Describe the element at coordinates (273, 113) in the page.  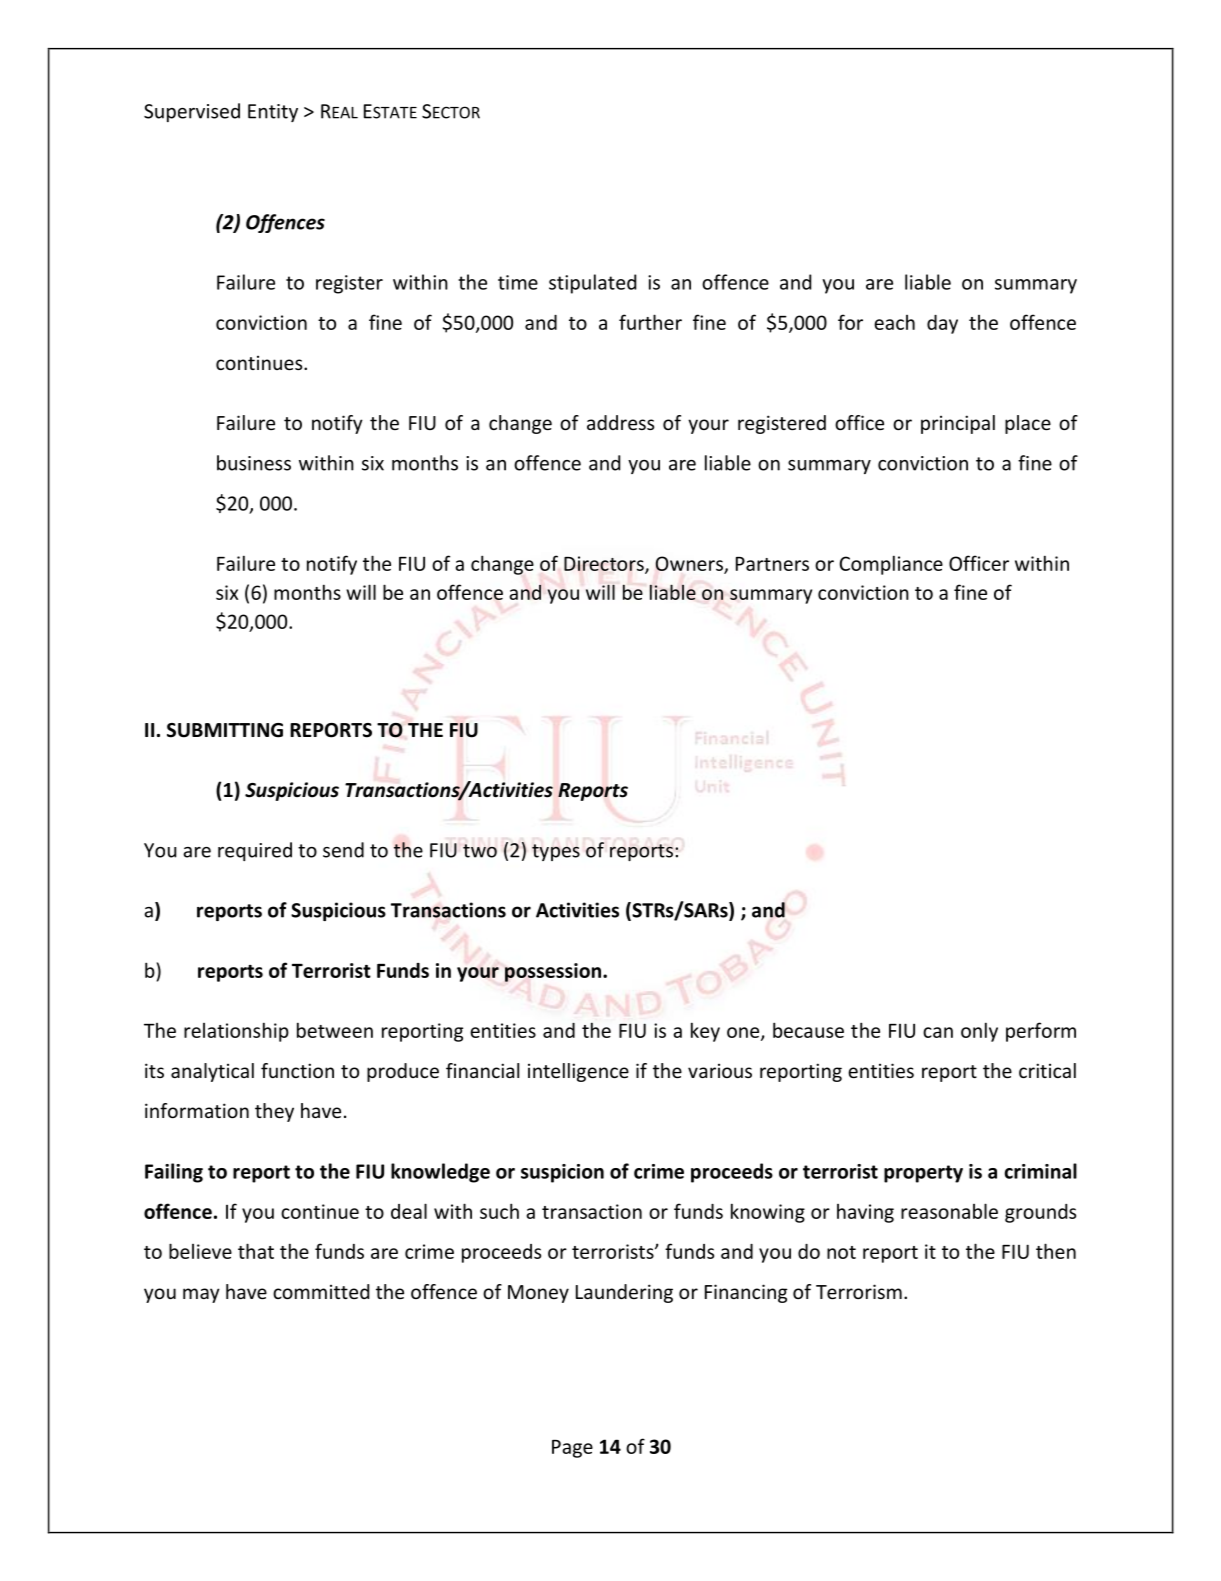
I see `Entity` at that location.
